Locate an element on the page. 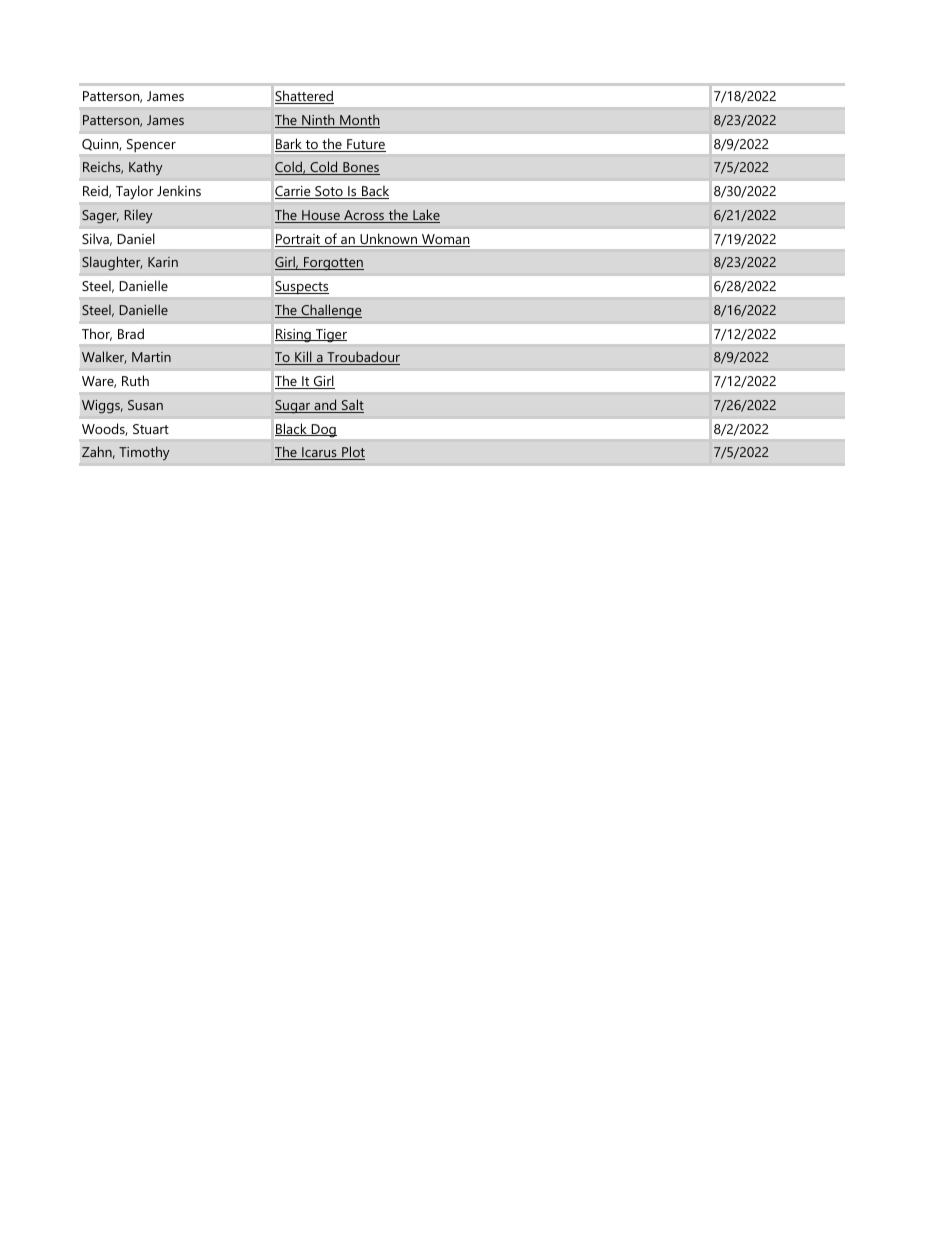  Rising is located at coordinates (294, 335).
